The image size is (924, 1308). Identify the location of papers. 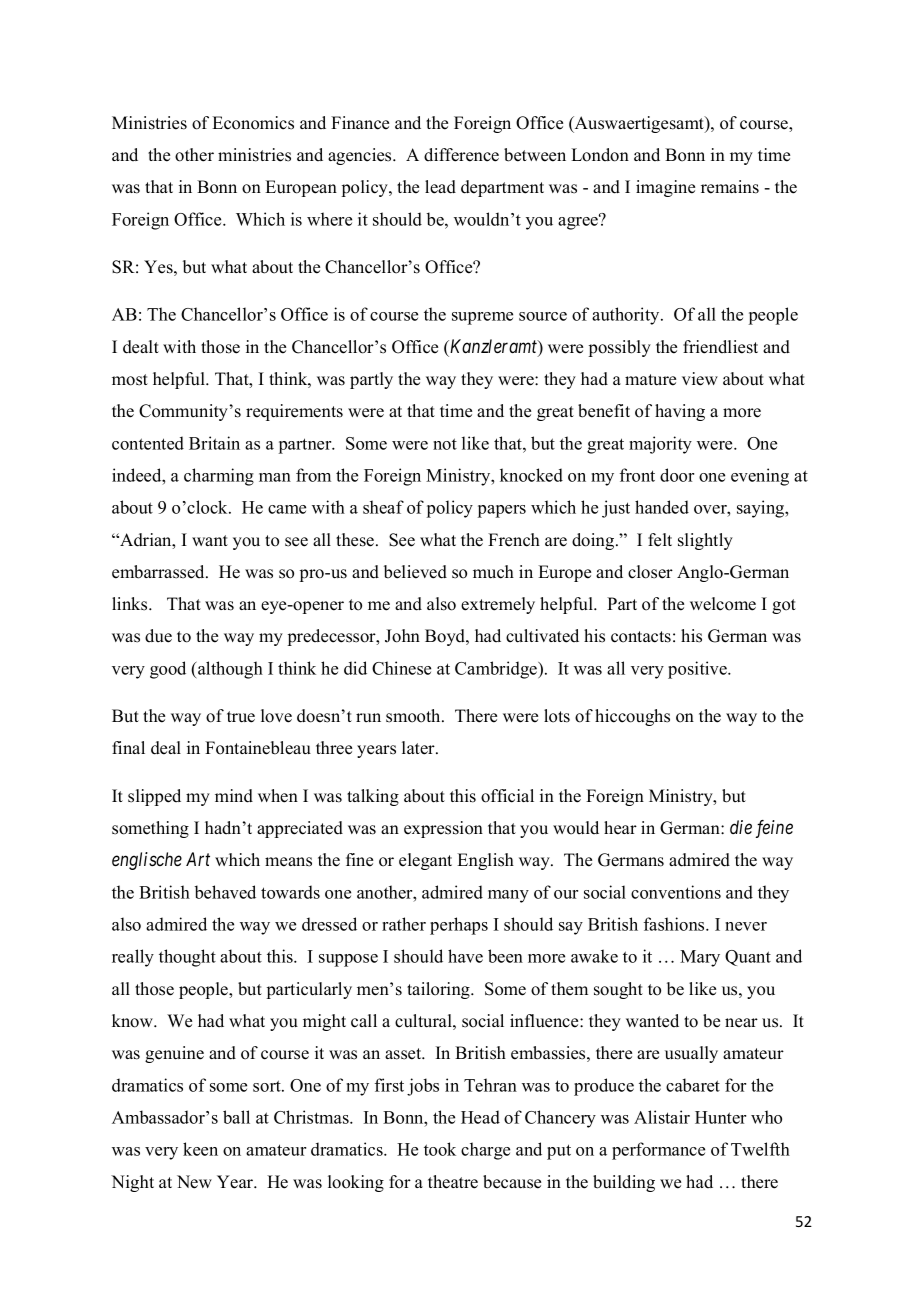
(502, 511).
